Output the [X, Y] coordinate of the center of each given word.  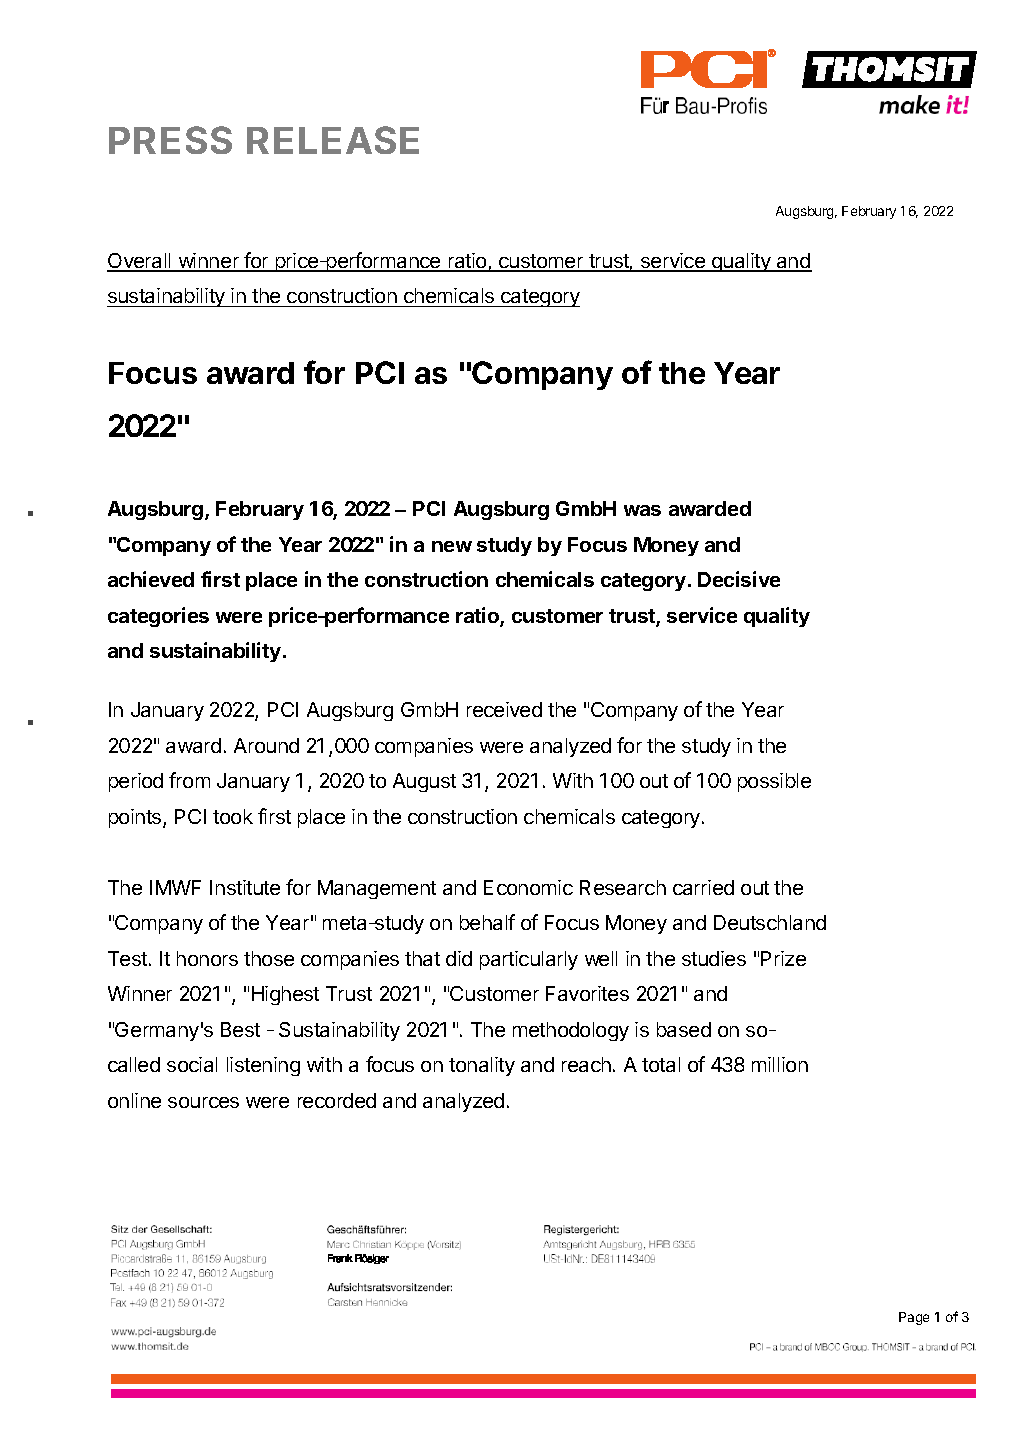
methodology [571, 1031]
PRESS [170, 140]
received [504, 709]
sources [203, 1102]
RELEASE [333, 140]
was [642, 510]
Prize [783, 958]
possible [774, 782]
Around [266, 745]
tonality [482, 1066]
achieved [151, 579]
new [452, 546]
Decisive [739, 579]
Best [240, 1029]
